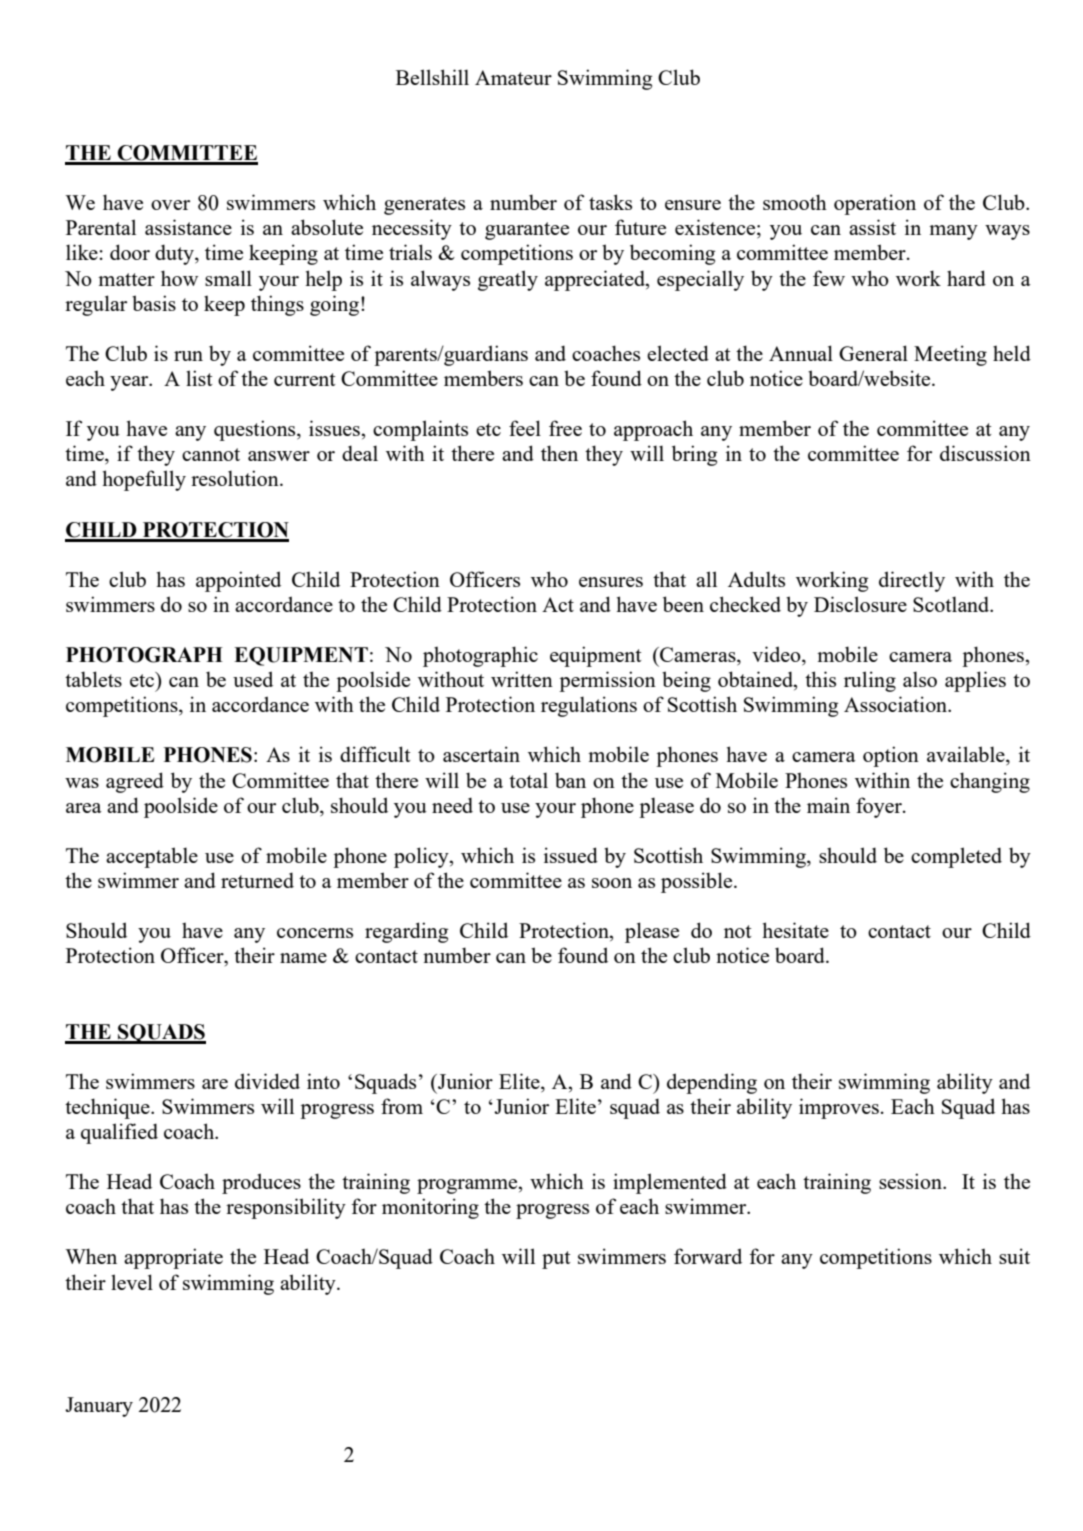 This page has width=1083, height=1531. I want to click on operation, so click(875, 204).
